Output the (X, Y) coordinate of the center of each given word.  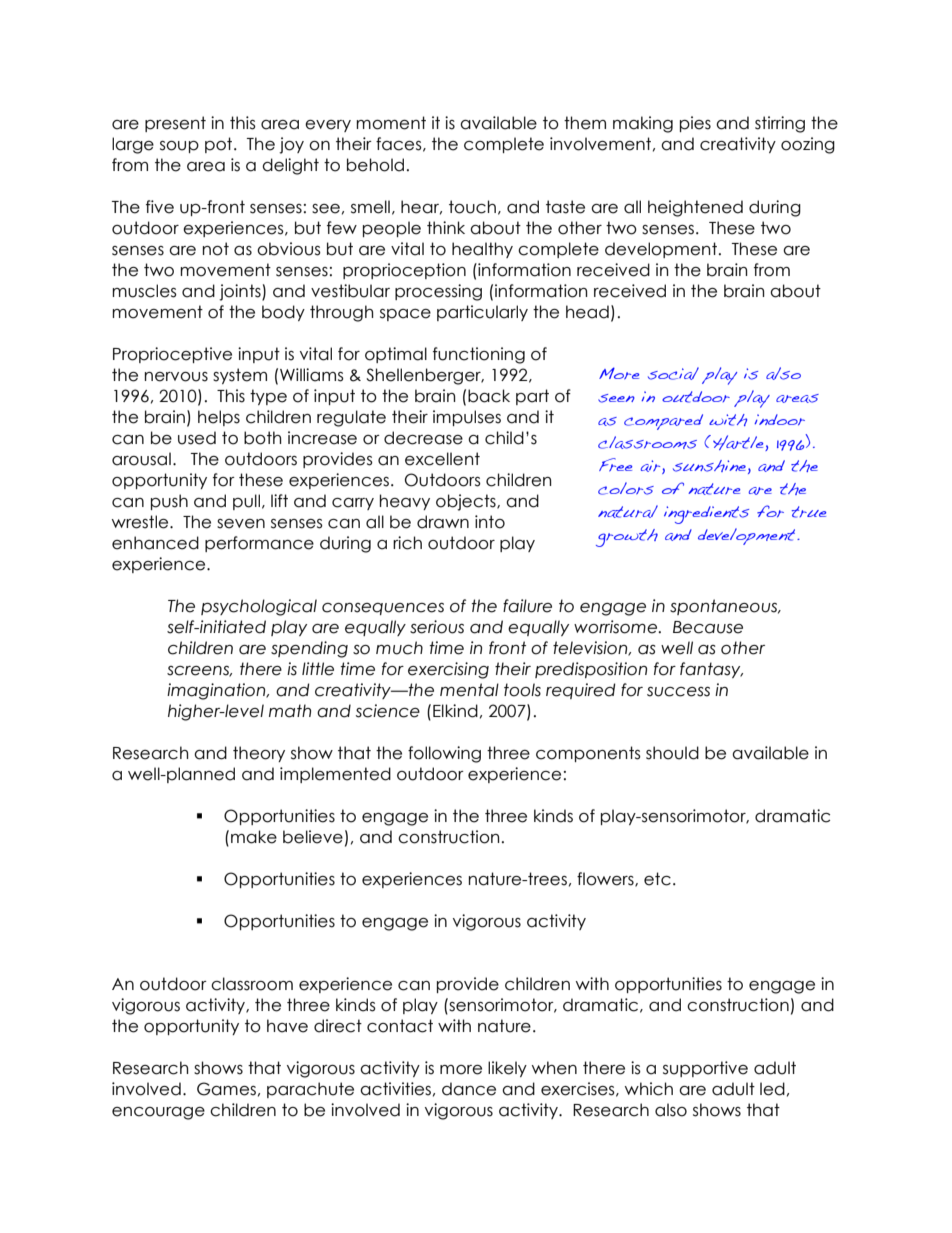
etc (657, 879)
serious (437, 627)
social (673, 373)
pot (220, 145)
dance (469, 1089)
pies (695, 124)
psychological (259, 607)
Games (226, 1089)
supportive (705, 1069)
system (240, 376)
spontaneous (725, 607)
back (489, 396)
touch (472, 207)
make (254, 837)
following (444, 754)
